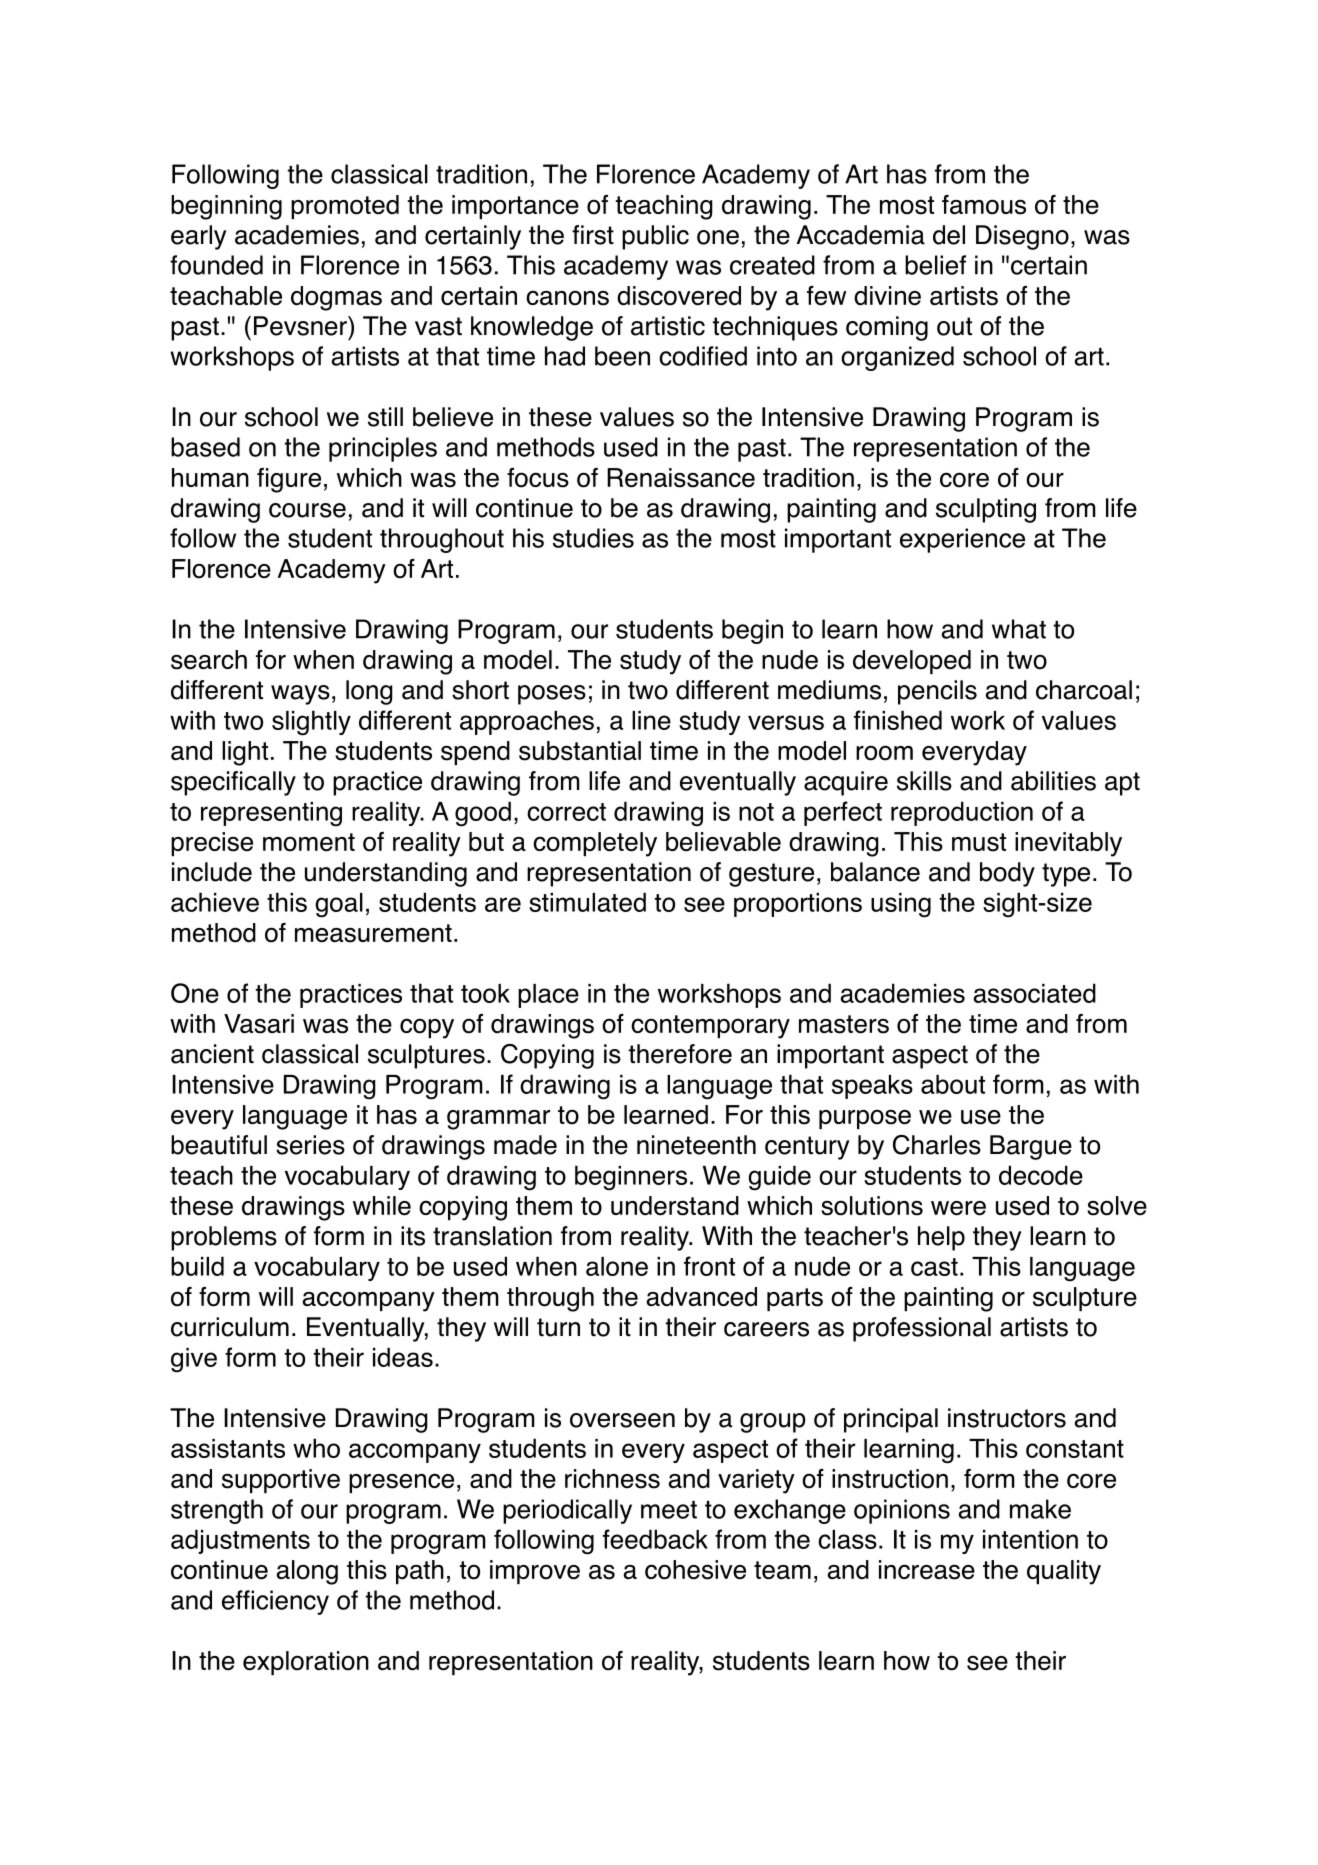 This screenshot has width=1318, height=1865. What do you see at coordinates (345, 207) in the screenshot?
I see `promoted` at bounding box center [345, 207].
